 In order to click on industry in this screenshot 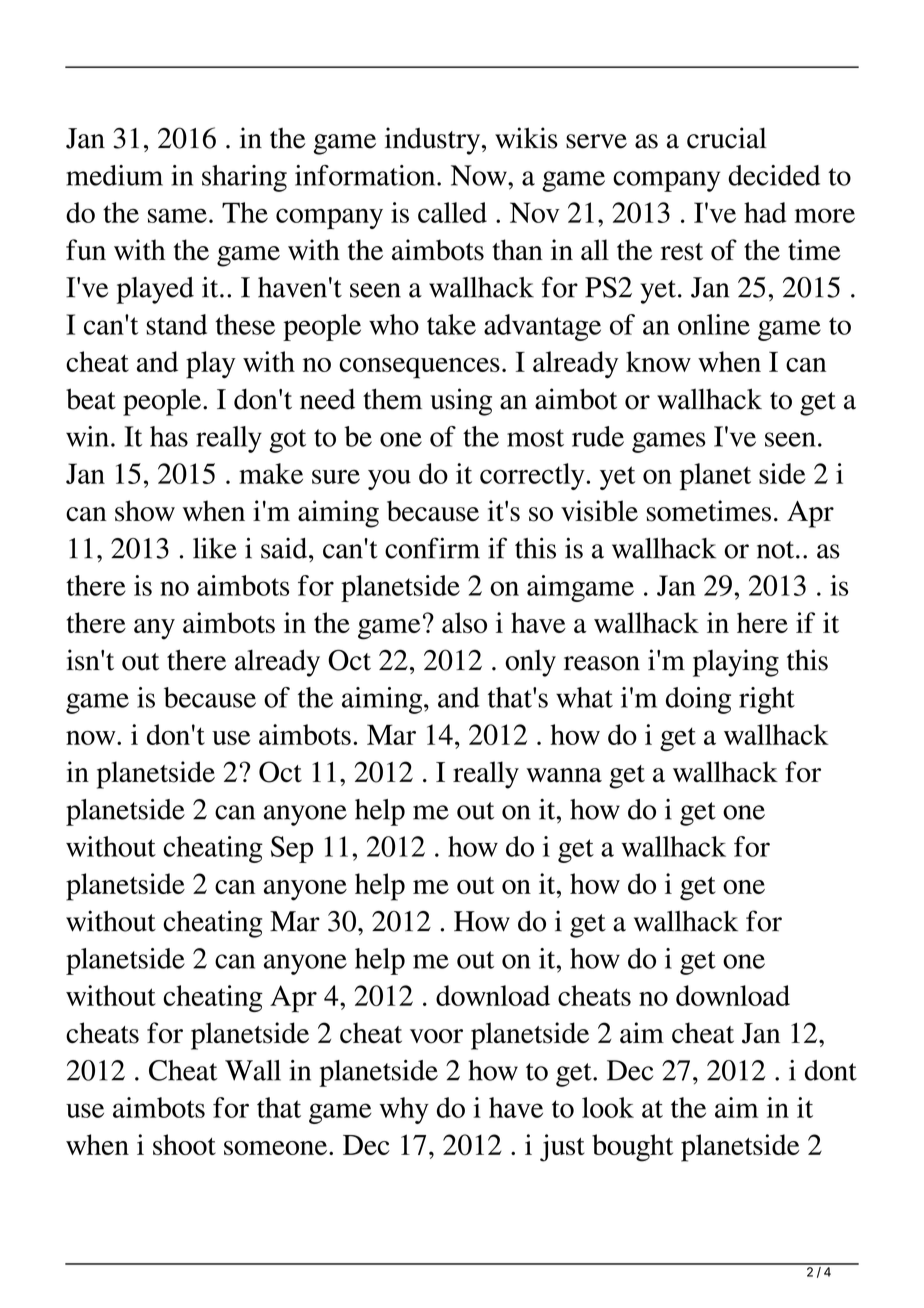, I will do `click(434, 141)`.
